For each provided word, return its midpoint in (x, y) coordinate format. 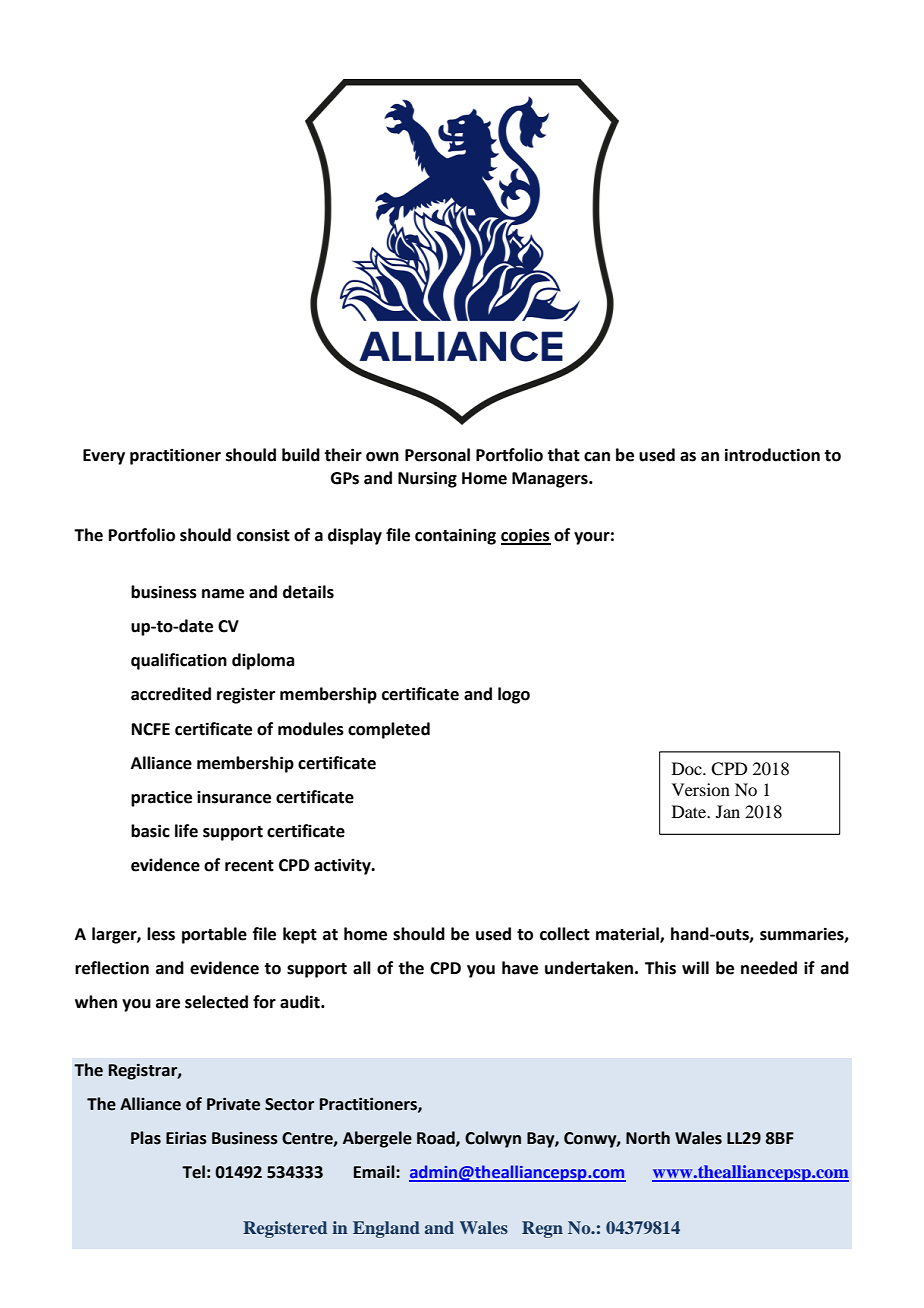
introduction (772, 455)
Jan (728, 811)
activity (343, 866)
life (186, 831)
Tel (193, 1172)
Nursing (427, 479)
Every (104, 457)
